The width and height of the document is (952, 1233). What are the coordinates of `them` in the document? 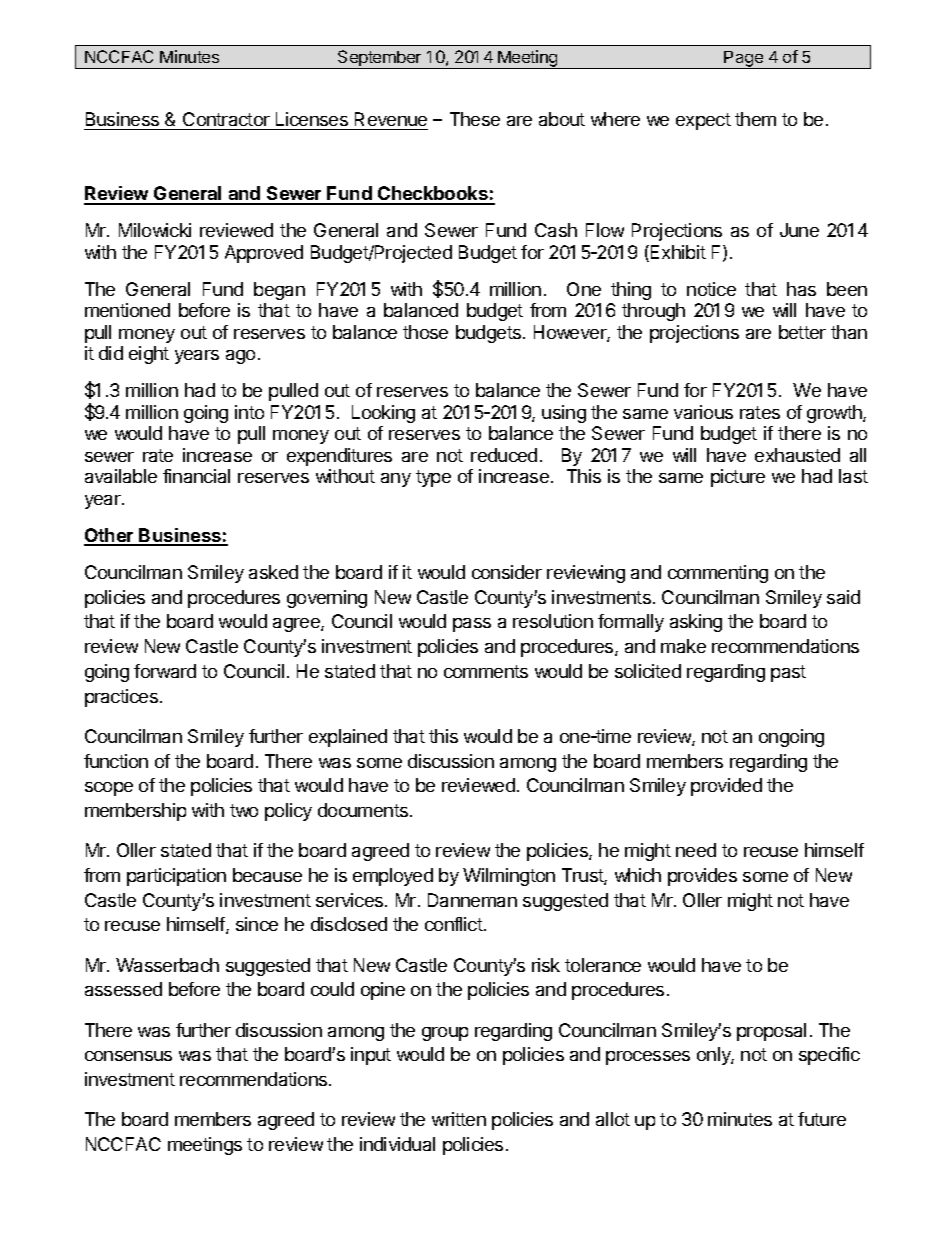 It's located at (755, 119).
